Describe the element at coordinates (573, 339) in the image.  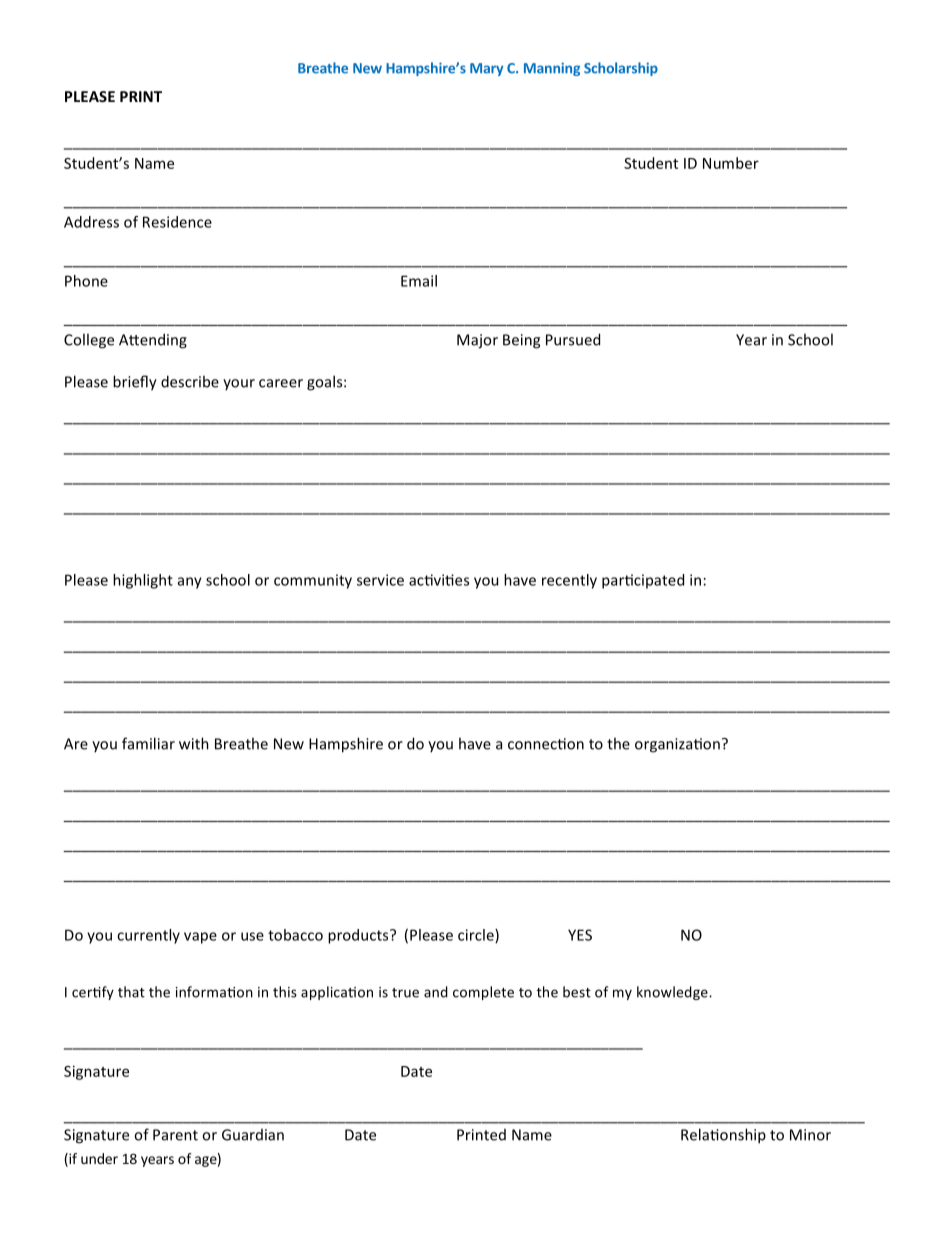
I see `Pursued` at that location.
